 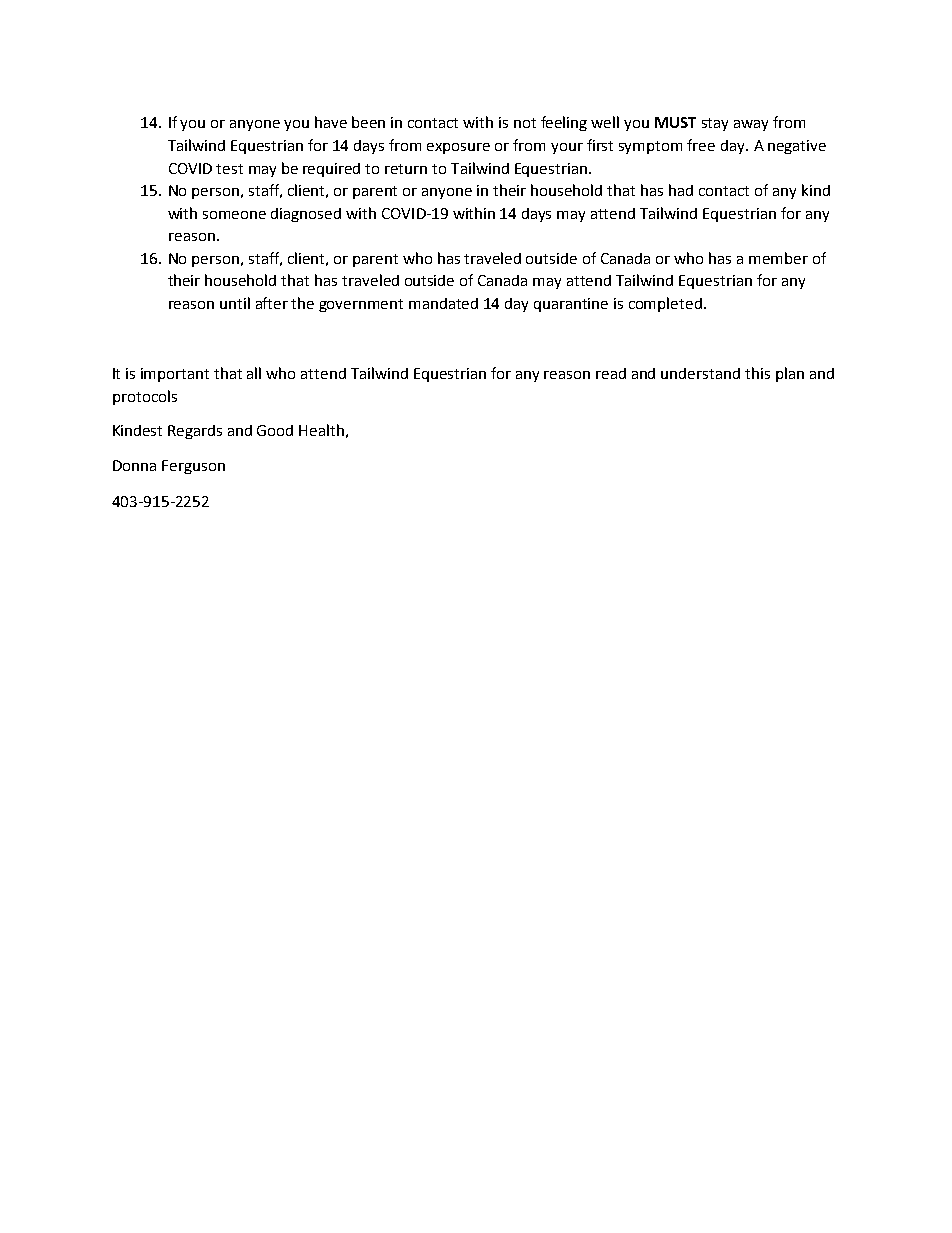 What do you see at coordinates (665, 304) in the screenshot?
I see `completed` at bounding box center [665, 304].
